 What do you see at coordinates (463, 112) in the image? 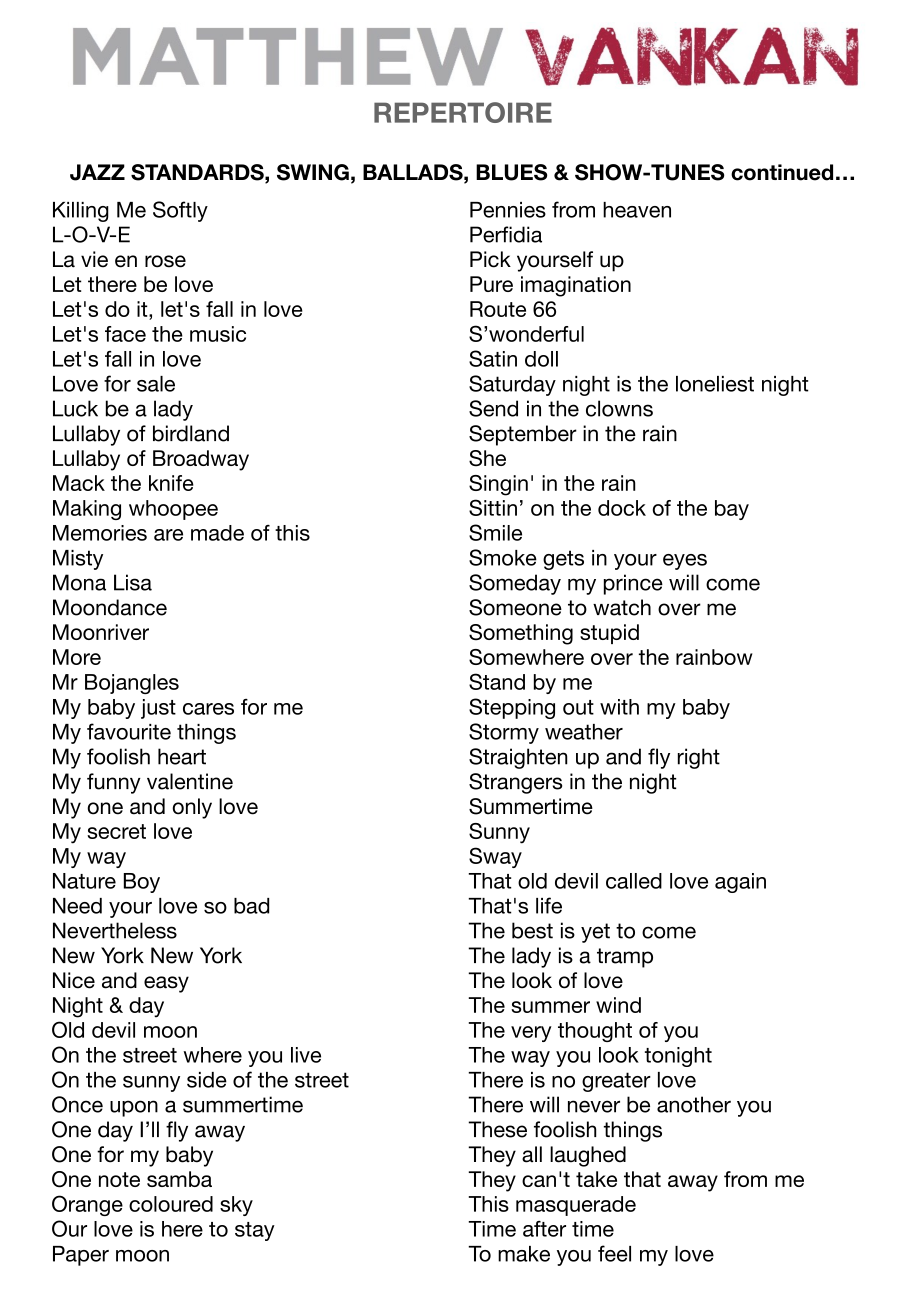
I see `REPERTOIRE` at bounding box center [463, 112].
